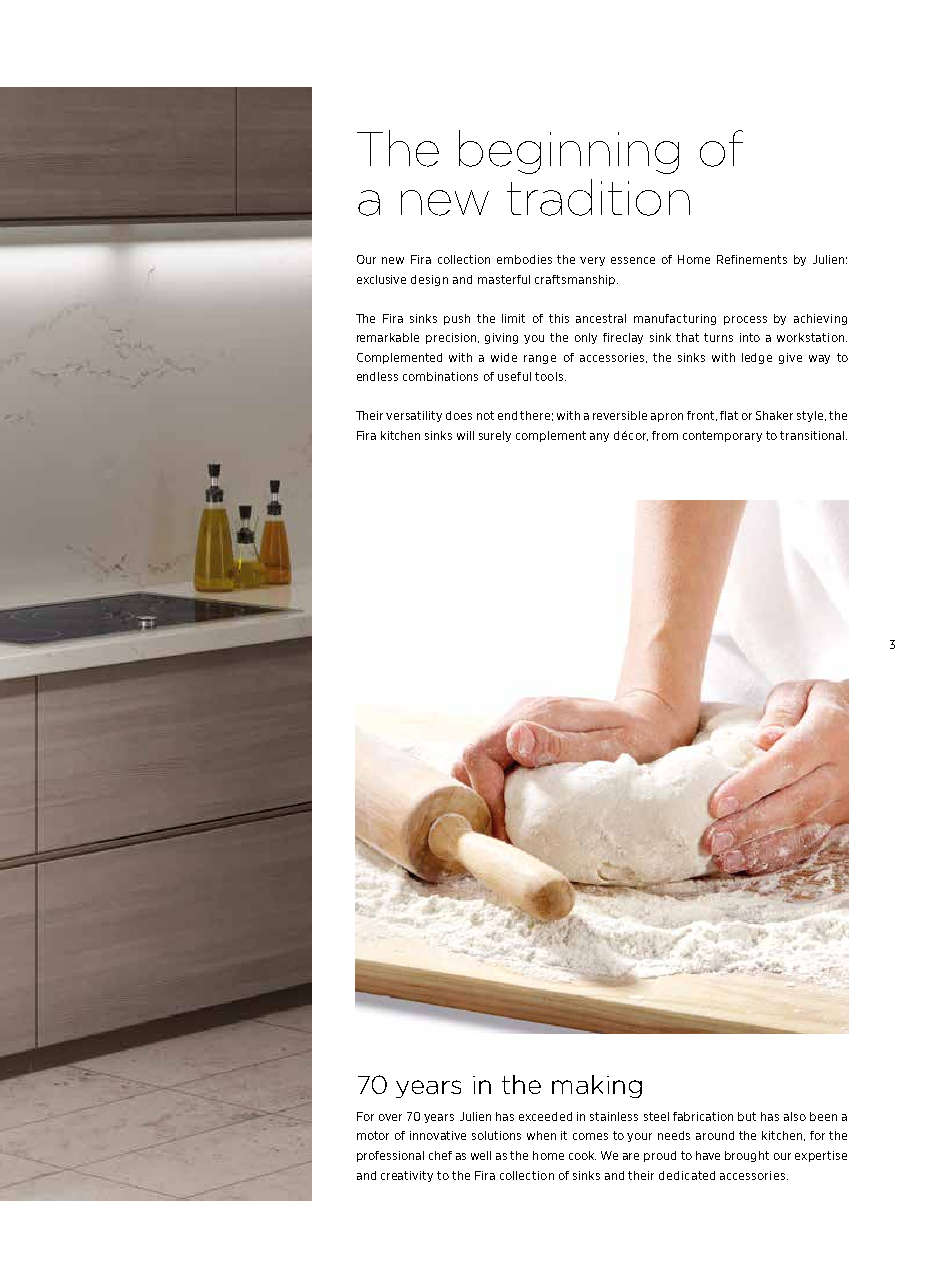 The width and height of the screenshot is (936, 1288). I want to click on will, so click(465, 435).
